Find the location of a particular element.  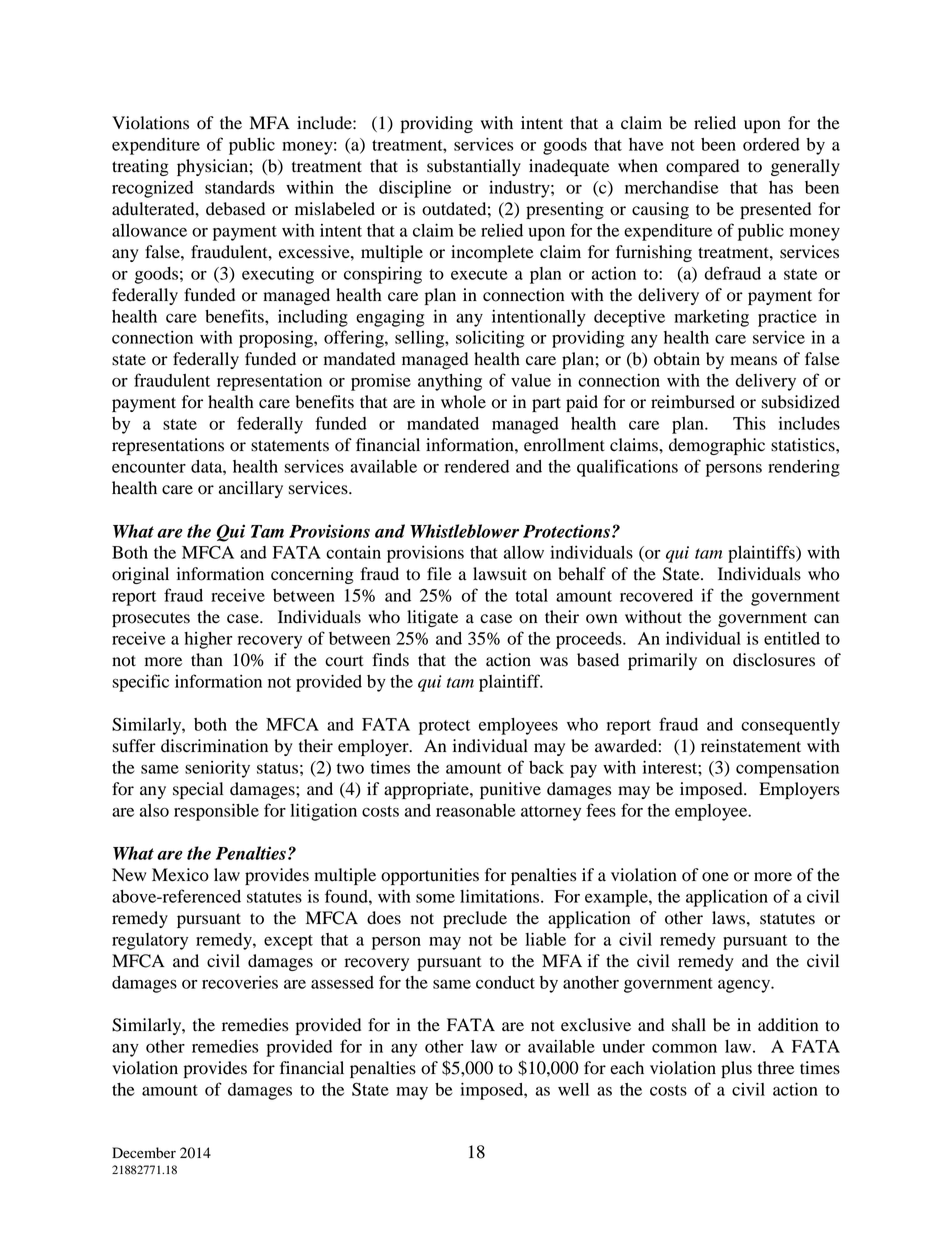

rendered is located at coordinates (477, 466).
